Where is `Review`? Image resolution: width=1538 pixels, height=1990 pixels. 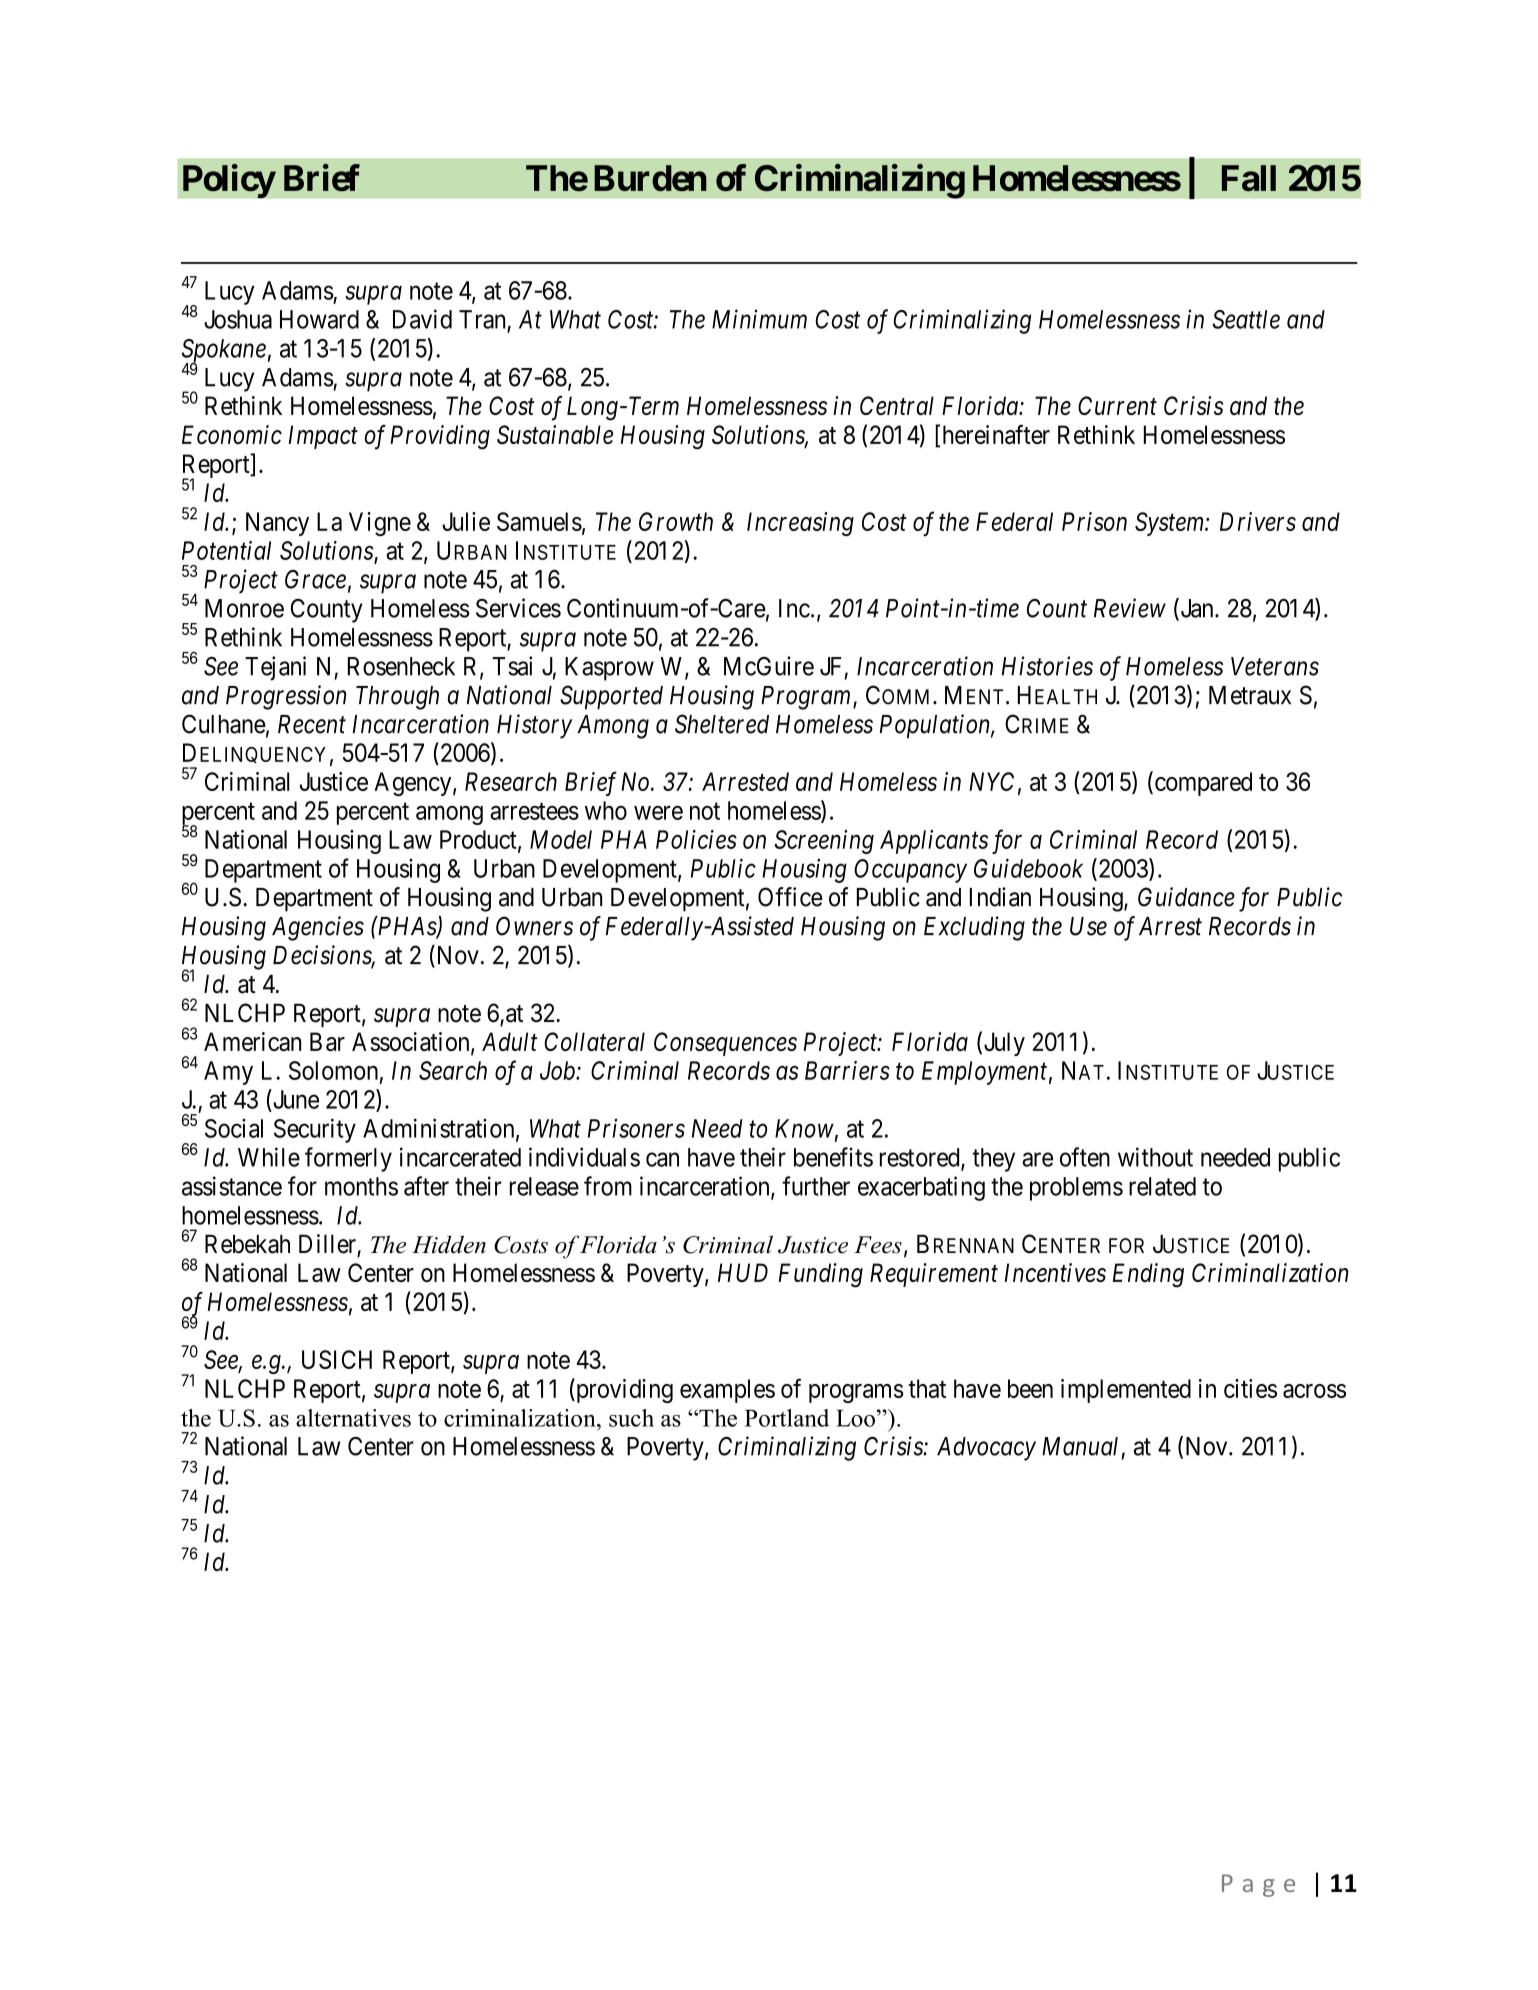 Review is located at coordinates (1130, 608).
